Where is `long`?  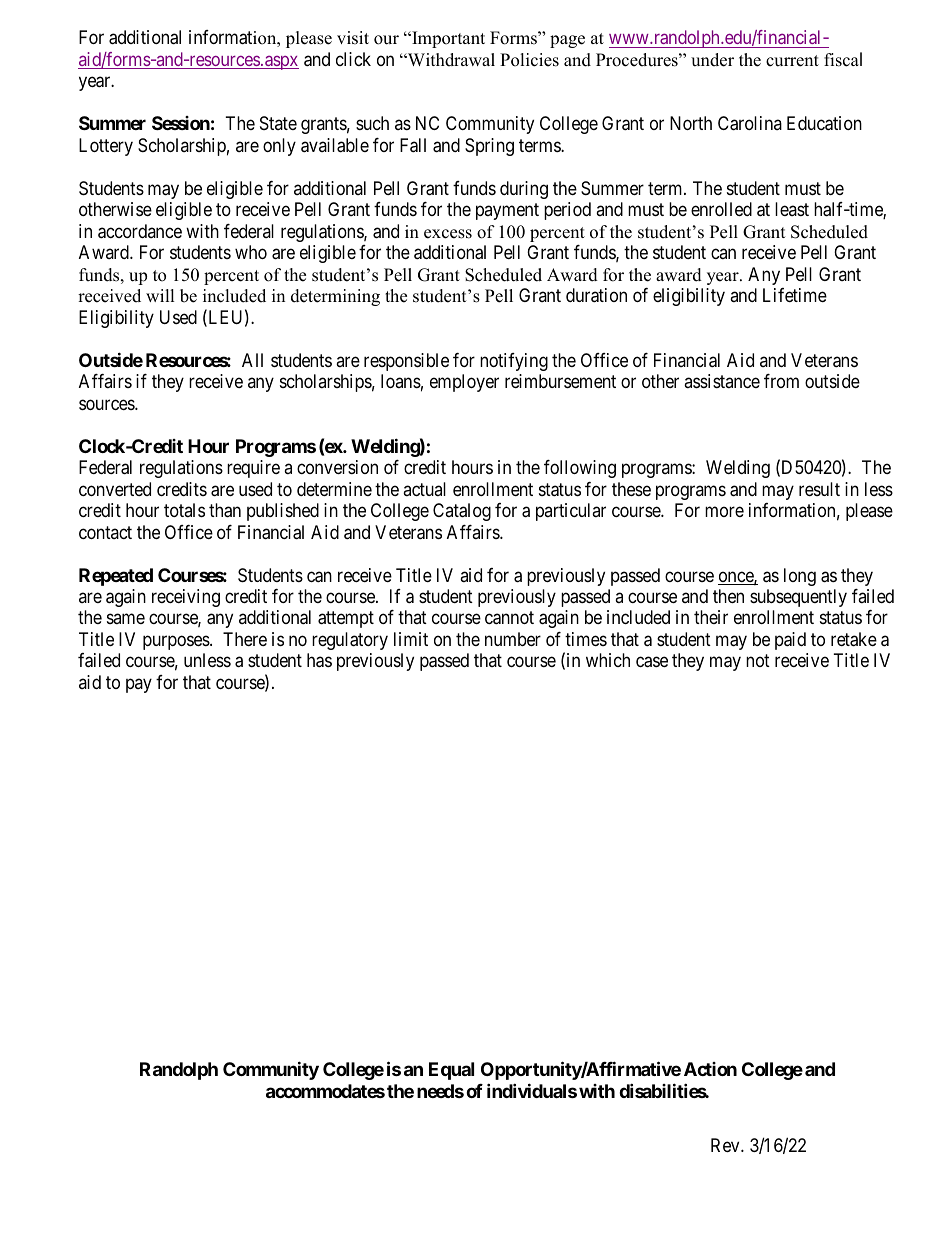
long is located at coordinates (800, 577).
